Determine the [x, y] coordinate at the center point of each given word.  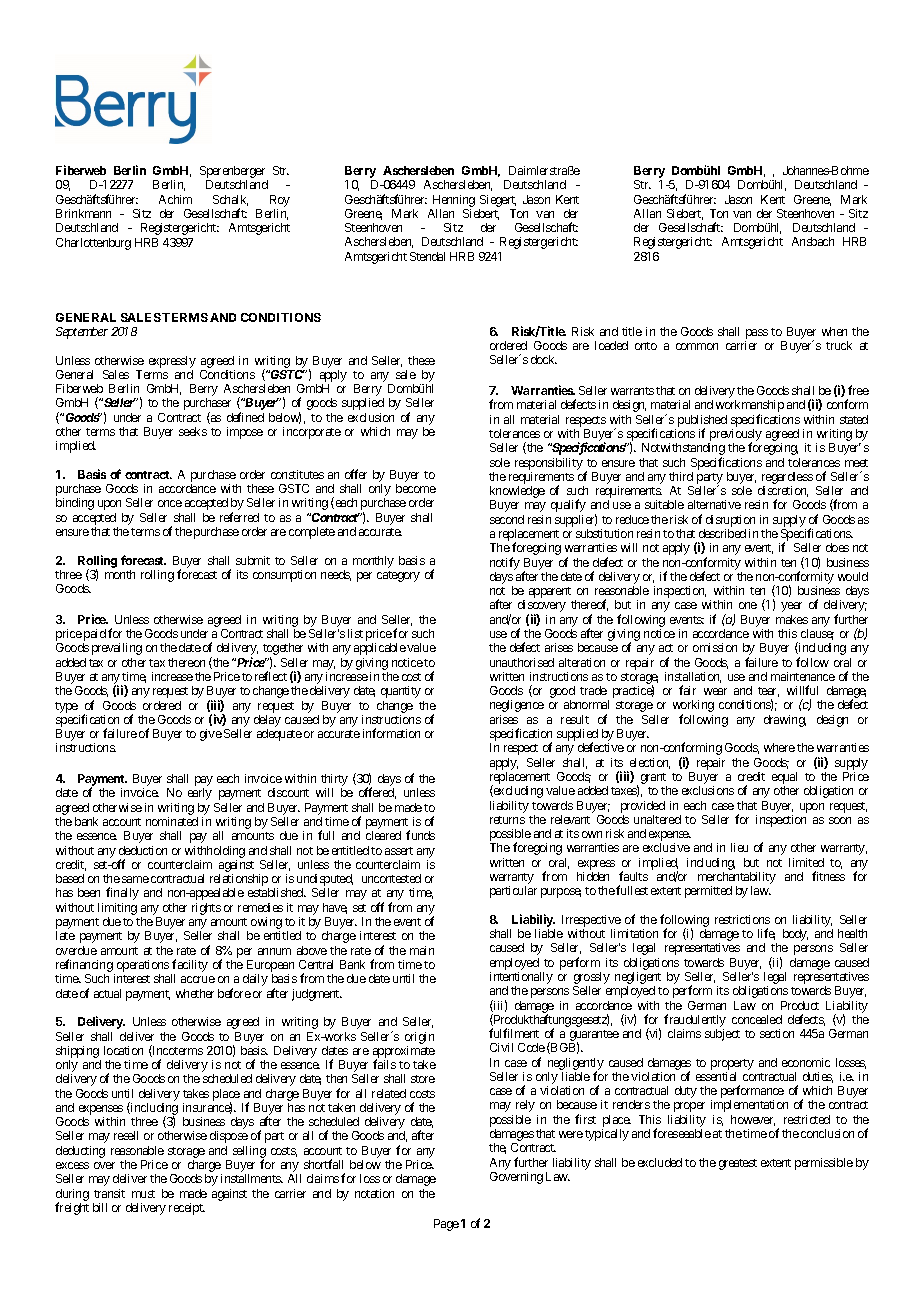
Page [446, 1225]
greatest [738, 1164]
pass [757, 334]
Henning [454, 201]
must [143, 1194]
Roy [280, 201]
